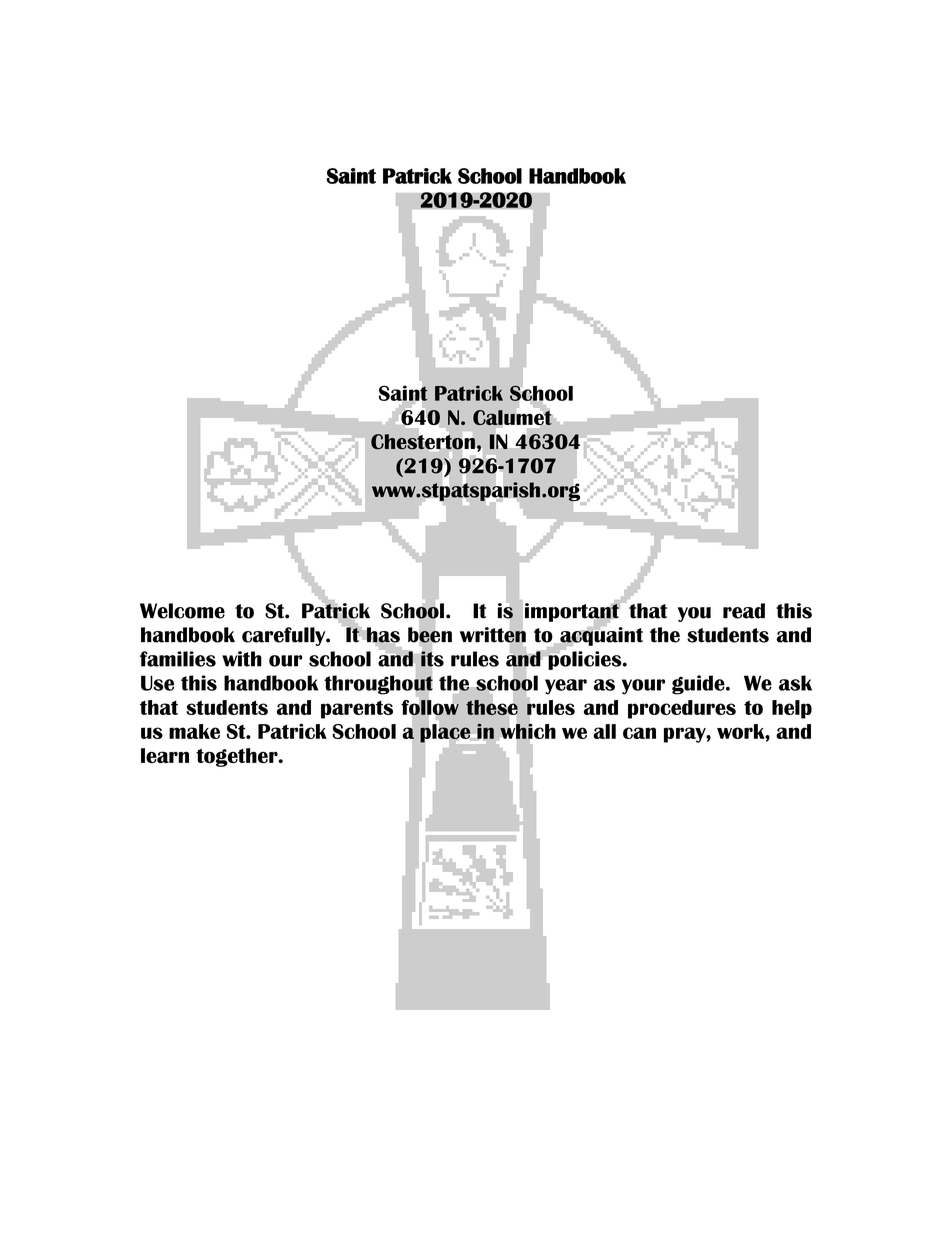 The width and height of the screenshot is (952, 1233). What do you see at coordinates (795, 683) in the screenshot?
I see `ask` at bounding box center [795, 683].
